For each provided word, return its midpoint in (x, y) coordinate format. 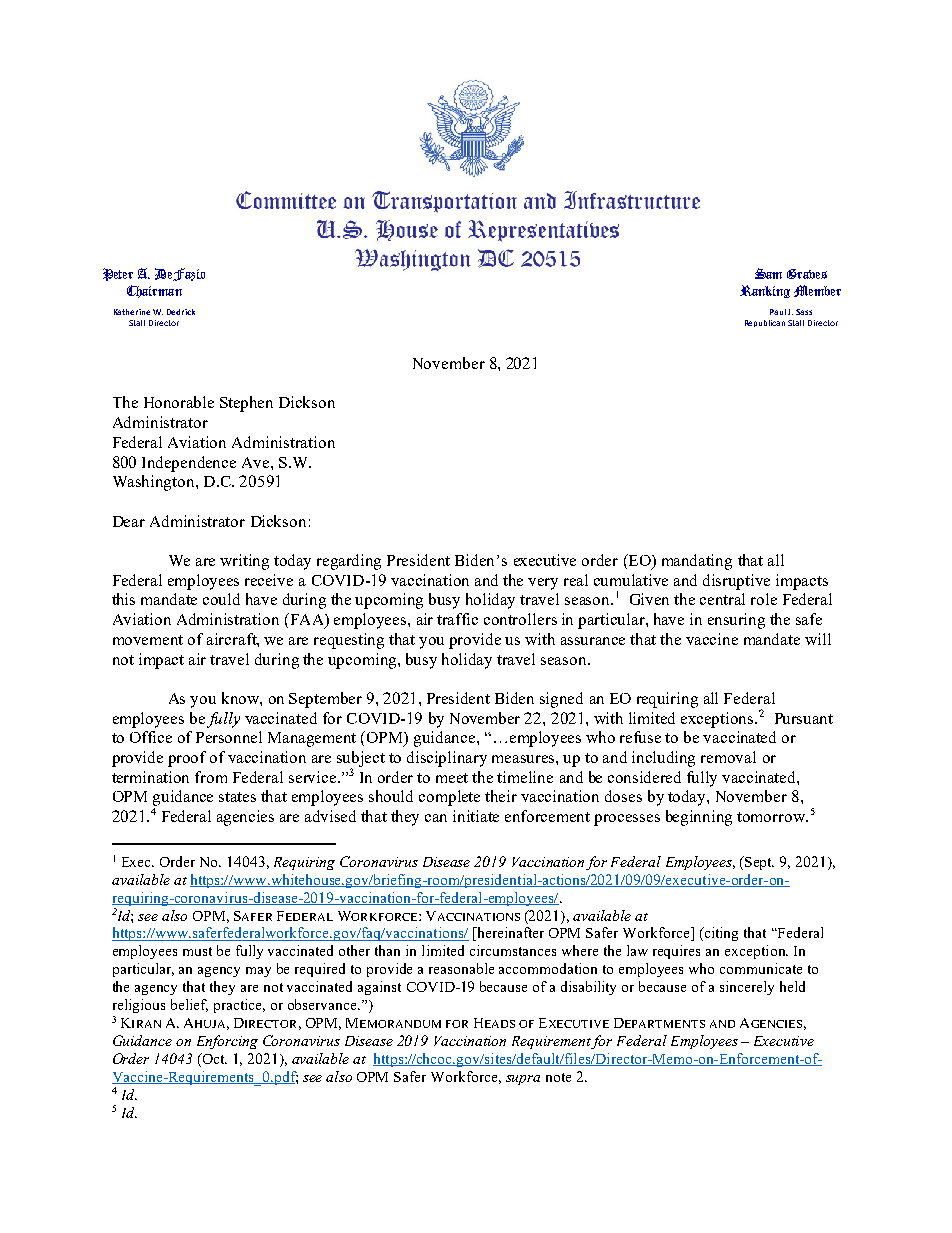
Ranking (765, 291)
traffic (457, 619)
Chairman (154, 291)
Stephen (246, 404)
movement (148, 640)
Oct (213, 1060)
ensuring (736, 621)
